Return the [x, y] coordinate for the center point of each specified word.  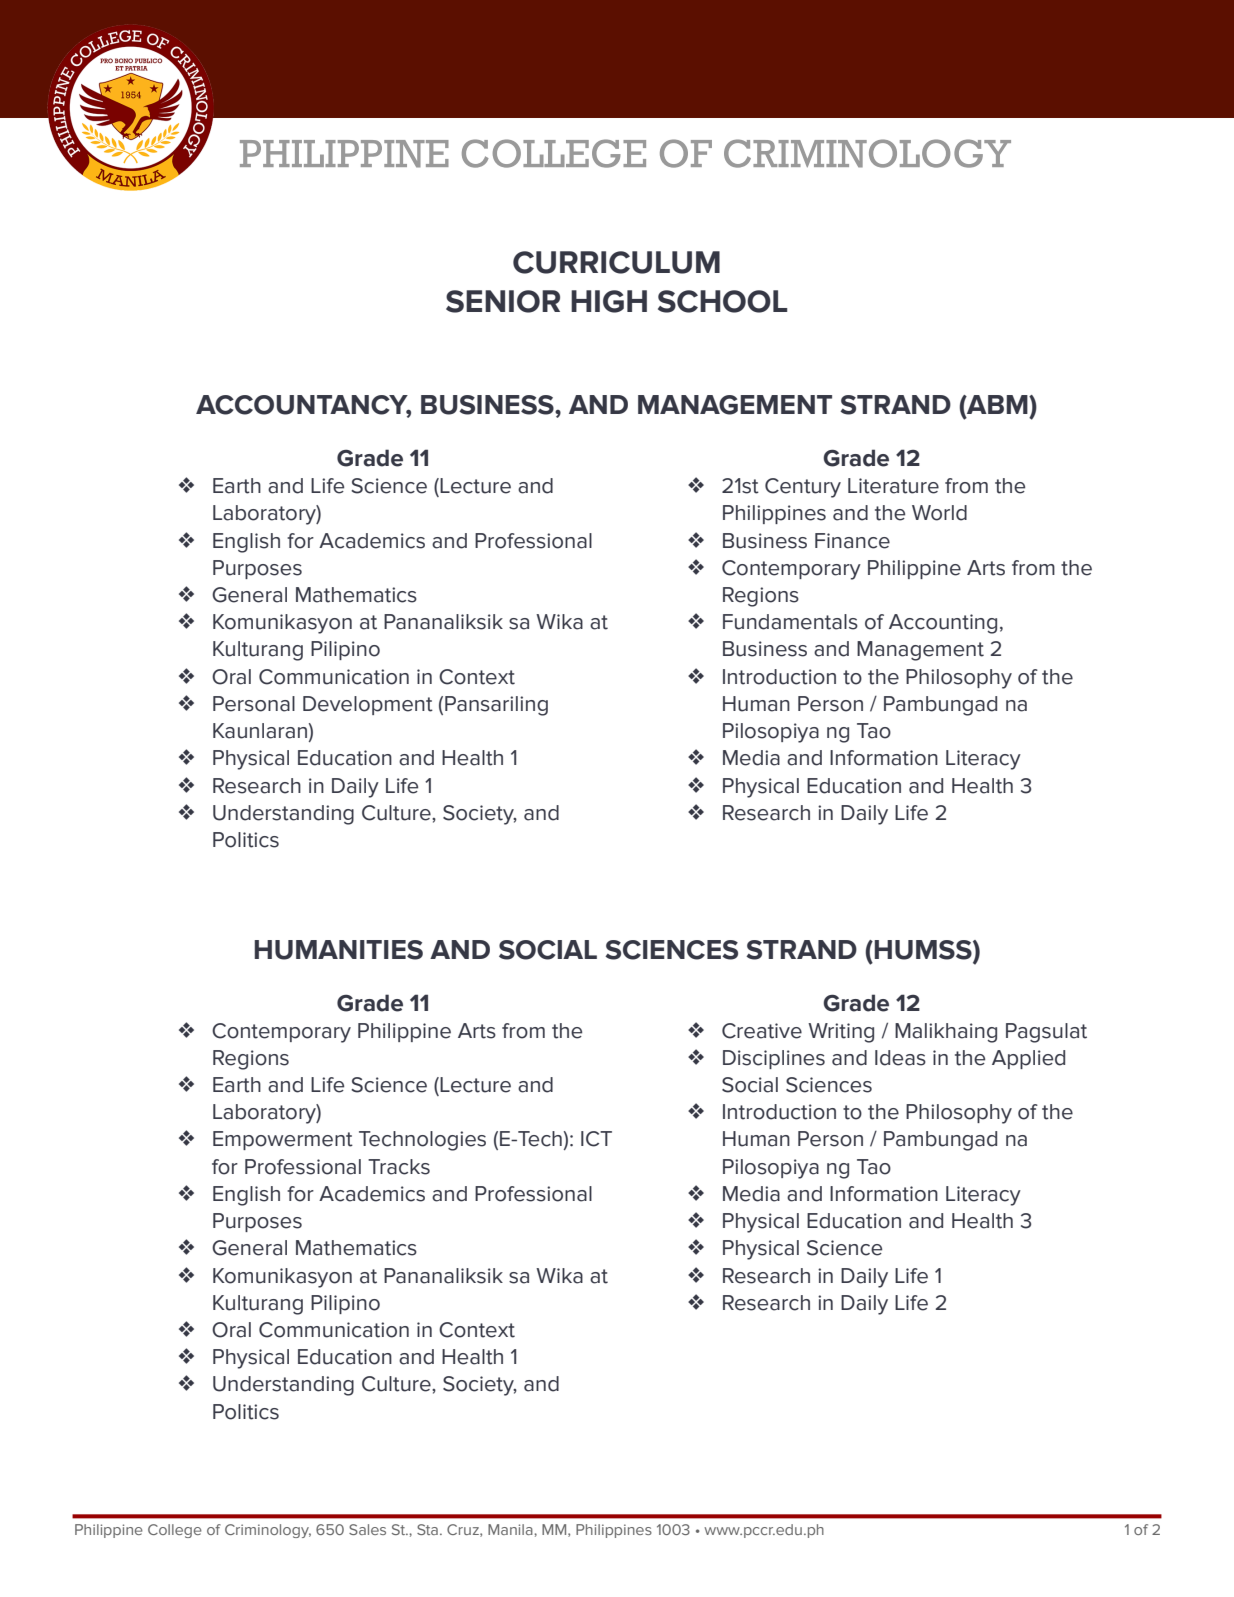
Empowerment [283, 1140]
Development [368, 705]
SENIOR [503, 301]
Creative [762, 1031]
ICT [596, 1139]
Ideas [900, 1058]
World [939, 513]
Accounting [943, 624]
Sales [367, 1529]
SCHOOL [723, 301]
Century [803, 488]
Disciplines [774, 1059]
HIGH [609, 301]
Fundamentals [790, 622]
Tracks [399, 1167]
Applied [1028, 1059]
